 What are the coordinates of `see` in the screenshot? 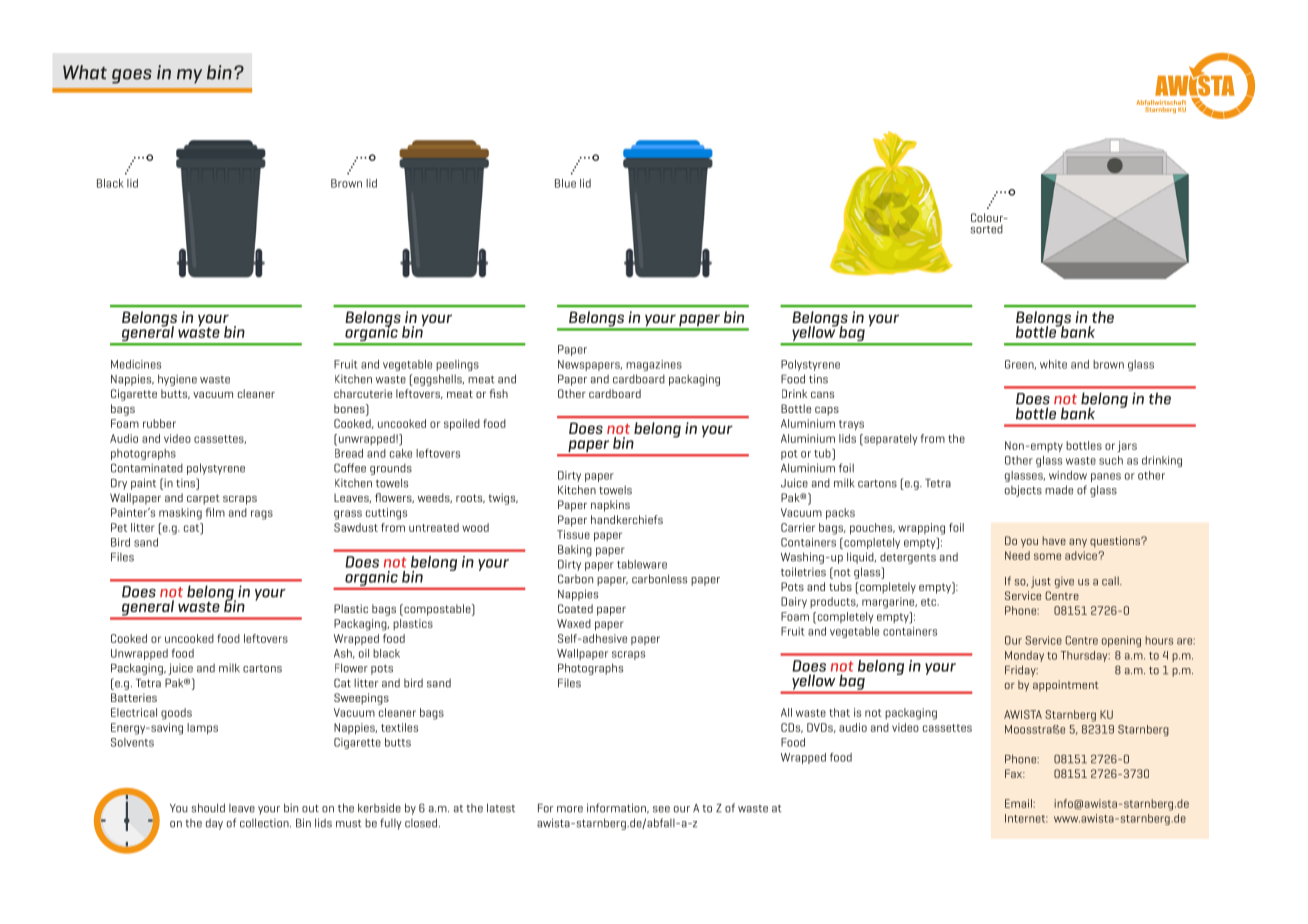 It's located at (661, 809).
